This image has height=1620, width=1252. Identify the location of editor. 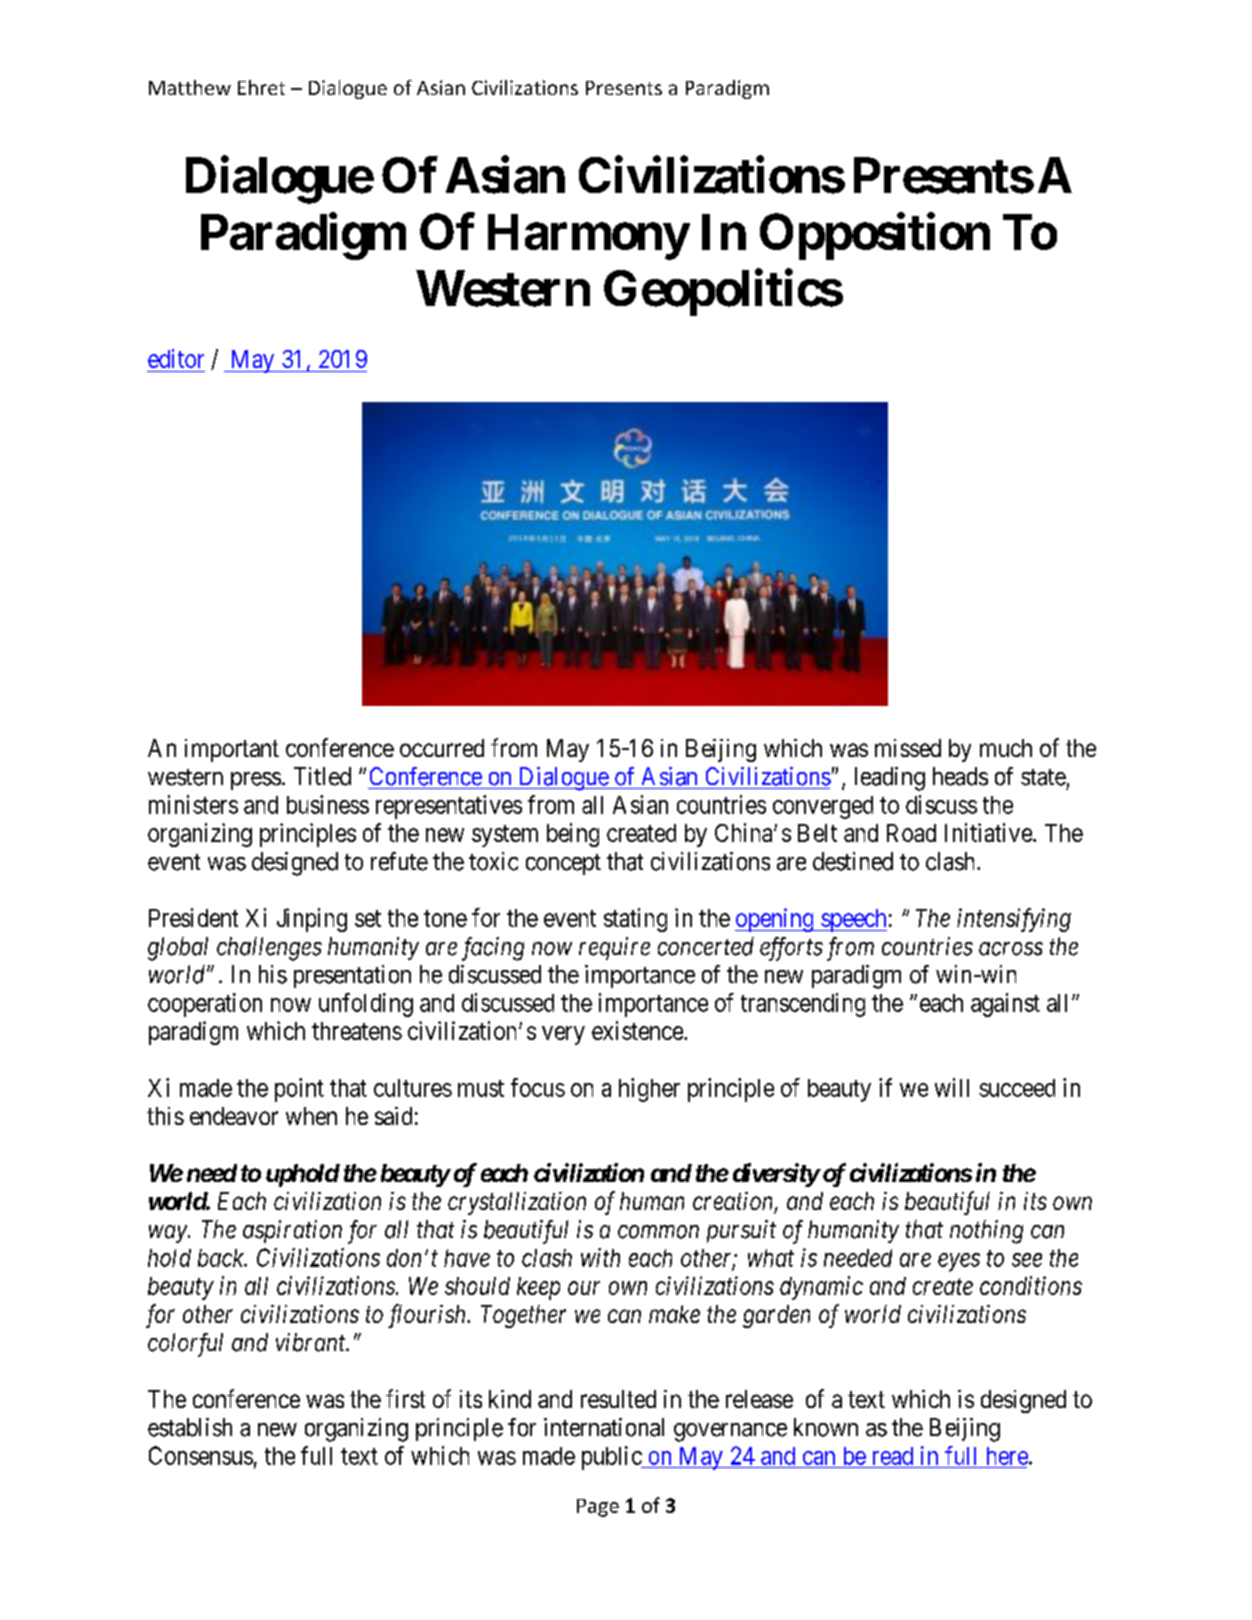
(176, 358).
